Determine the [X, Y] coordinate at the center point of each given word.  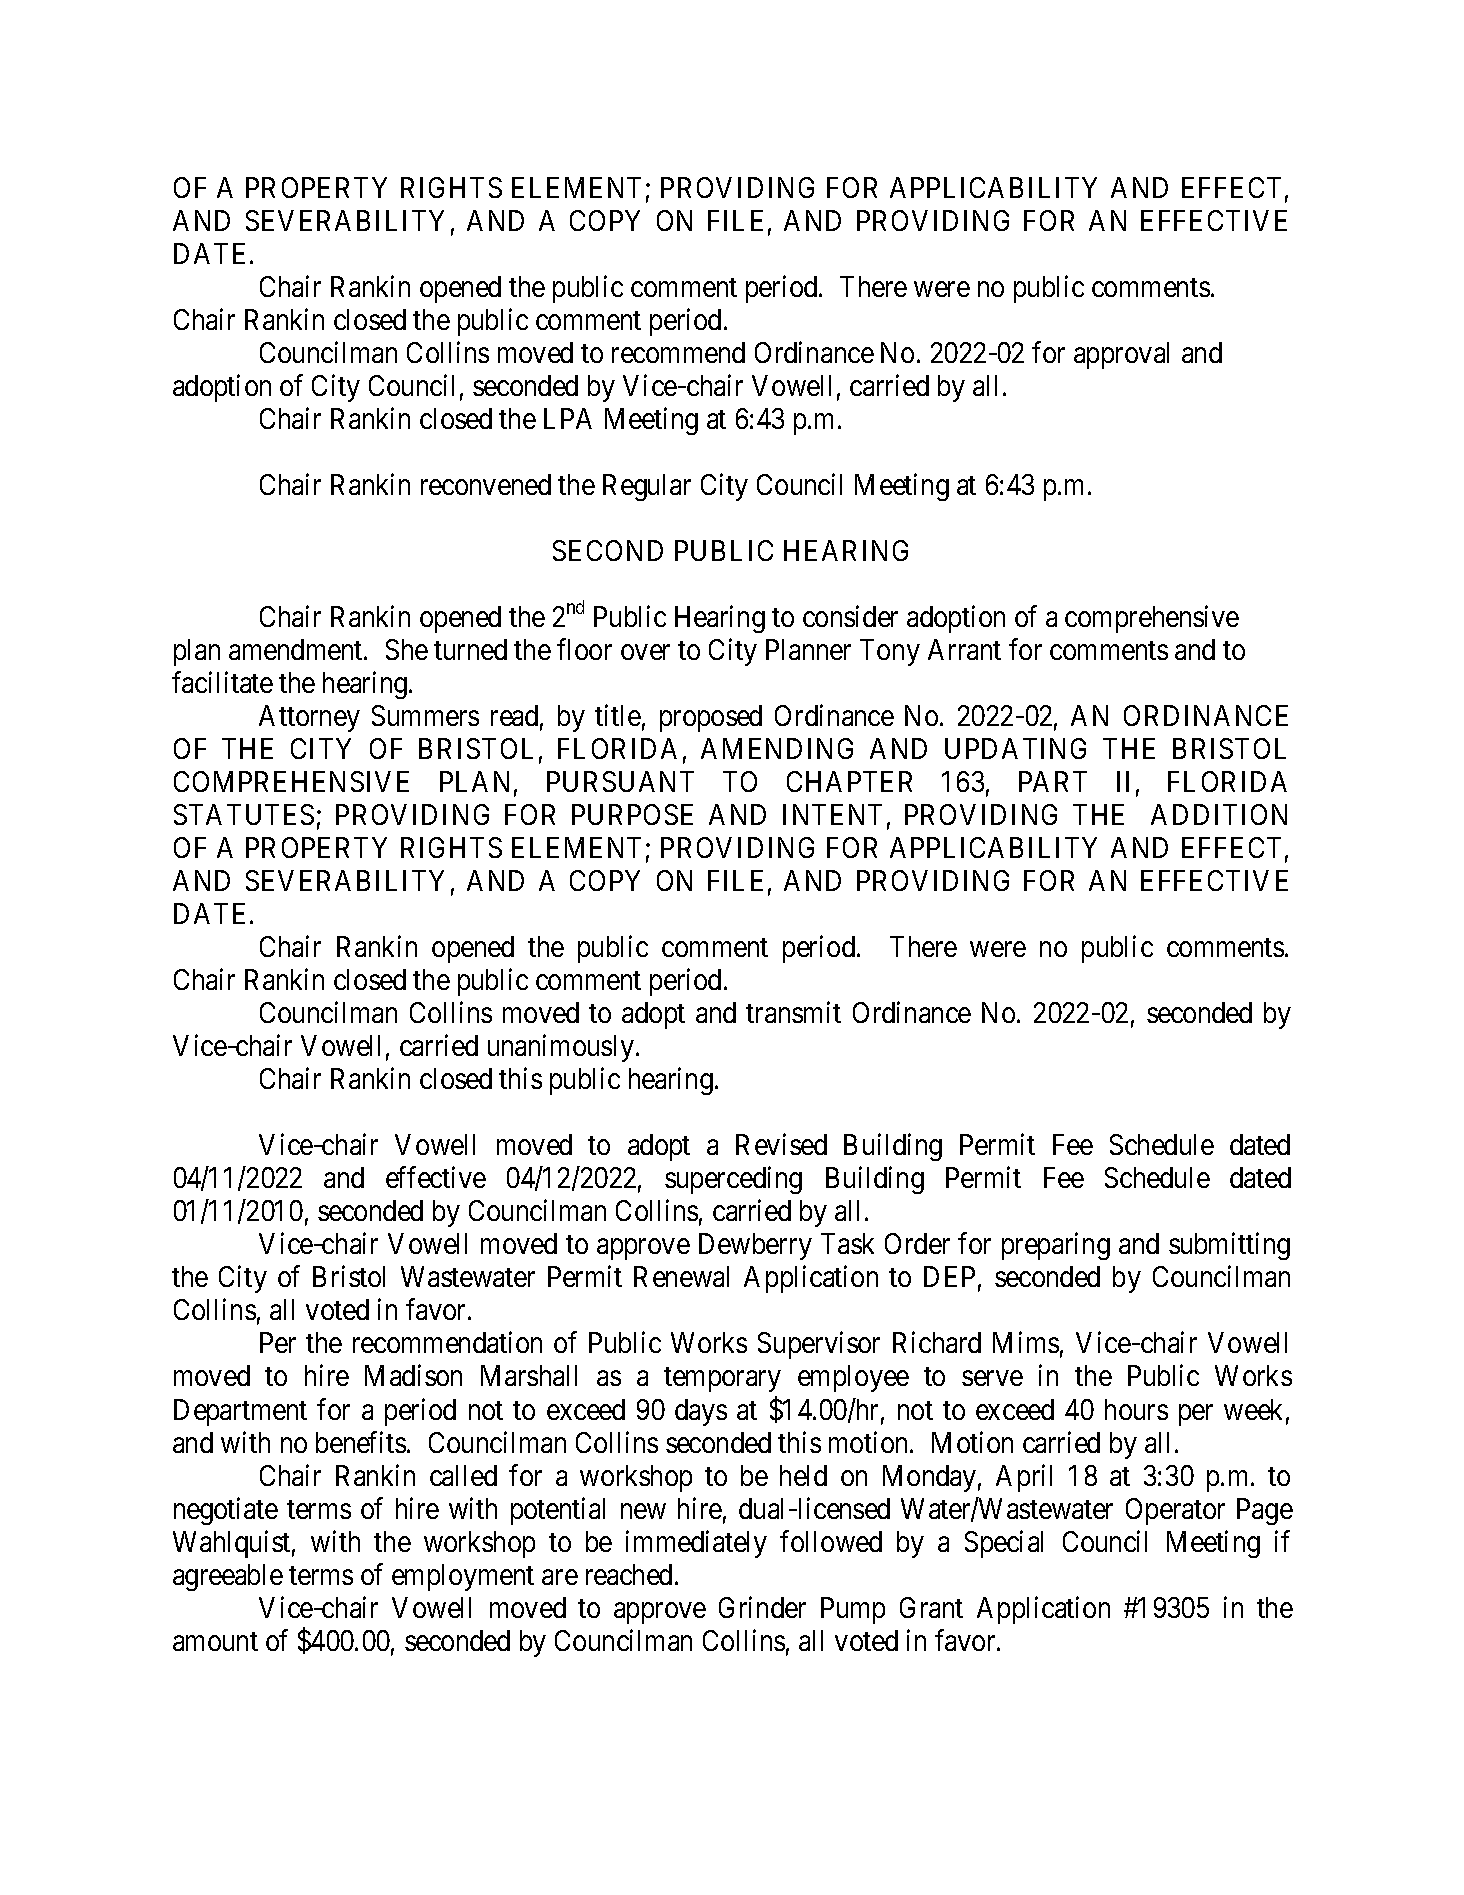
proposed [711, 718]
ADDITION [1219, 814]
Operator [1175, 1511]
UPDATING [1015, 748]
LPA [568, 418]
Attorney [309, 718]
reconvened [486, 484]
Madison [413, 1375]
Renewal [681, 1276]
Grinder [762, 1607]
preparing [1056, 1246]
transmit [793, 1012]
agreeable [228, 1577]
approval [1121, 355]
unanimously [562, 1048]
